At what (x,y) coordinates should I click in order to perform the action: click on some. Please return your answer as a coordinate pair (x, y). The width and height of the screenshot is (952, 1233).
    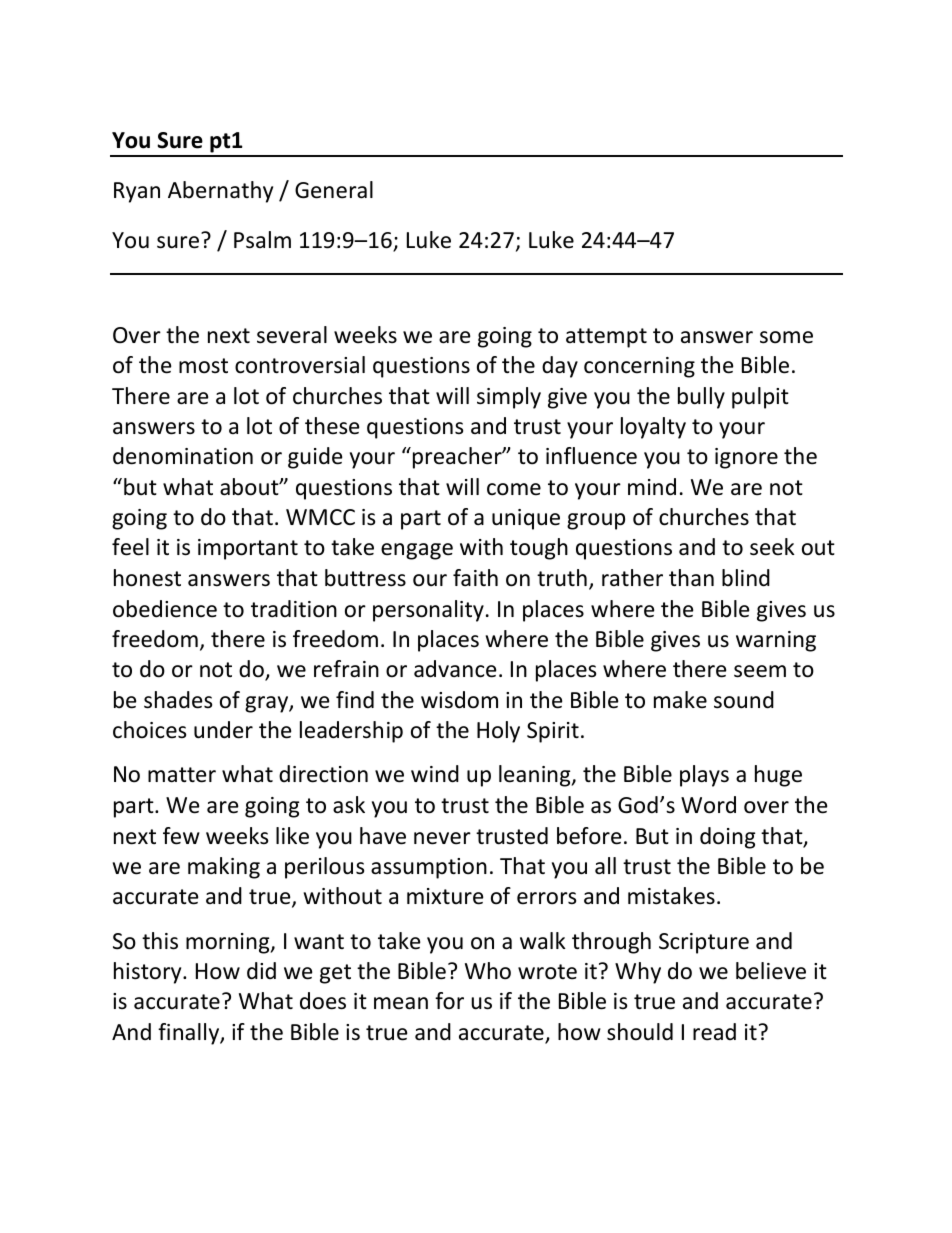
    Looking at the image, I should click on (786, 337).
